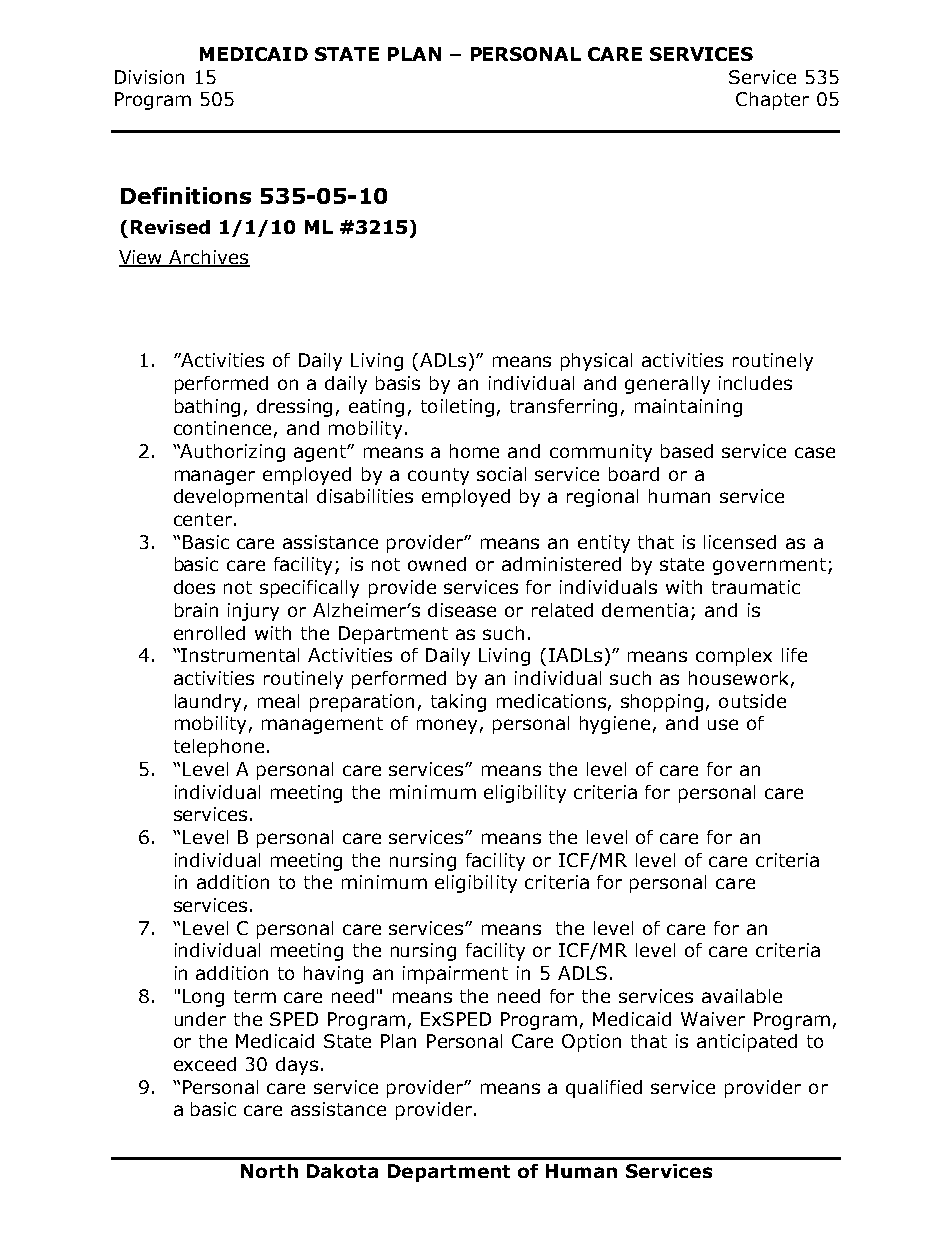 Image resolution: width=952 pixels, height=1233 pixels. I want to click on outside, so click(752, 701).
